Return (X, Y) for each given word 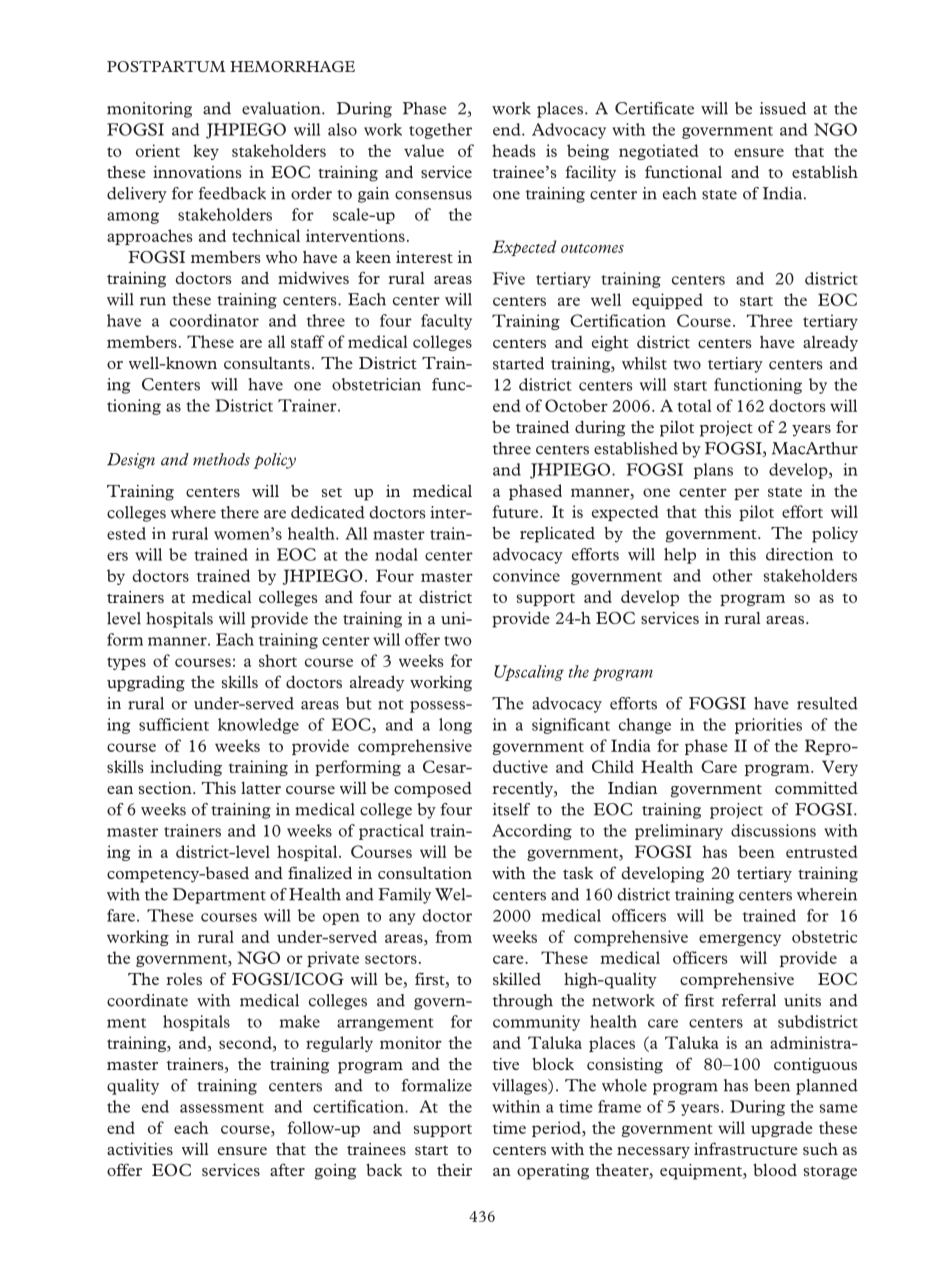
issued (783, 108)
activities (140, 1149)
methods (221, 459)
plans (713, 471)
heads (514, 150)
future (516, 511)
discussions (773, 830)
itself (511, 809)
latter (261, 788)
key (206, 152)
